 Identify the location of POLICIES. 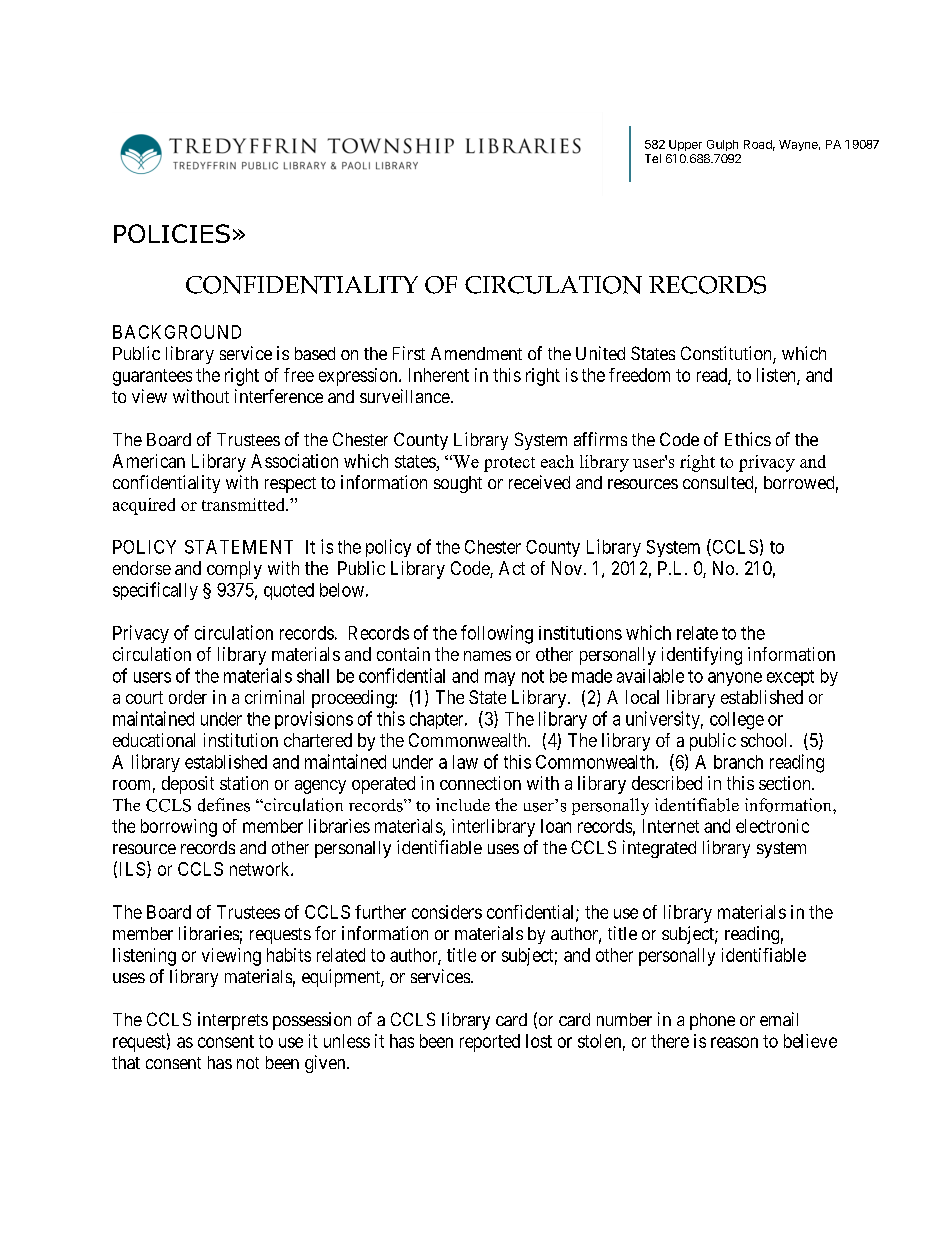
(172, 233).
